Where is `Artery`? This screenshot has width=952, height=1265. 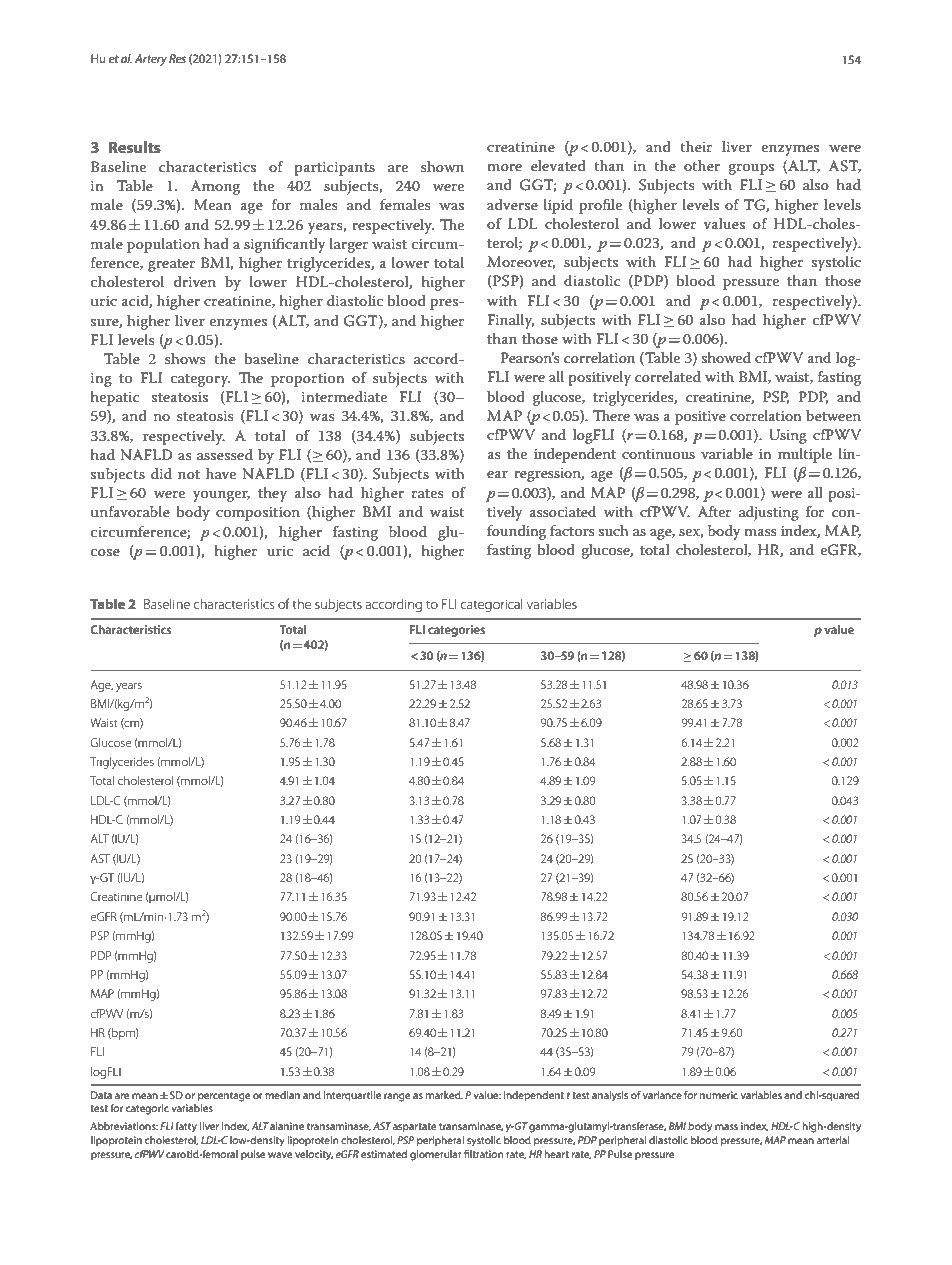
Artery is located at coordinates (151, 60).
